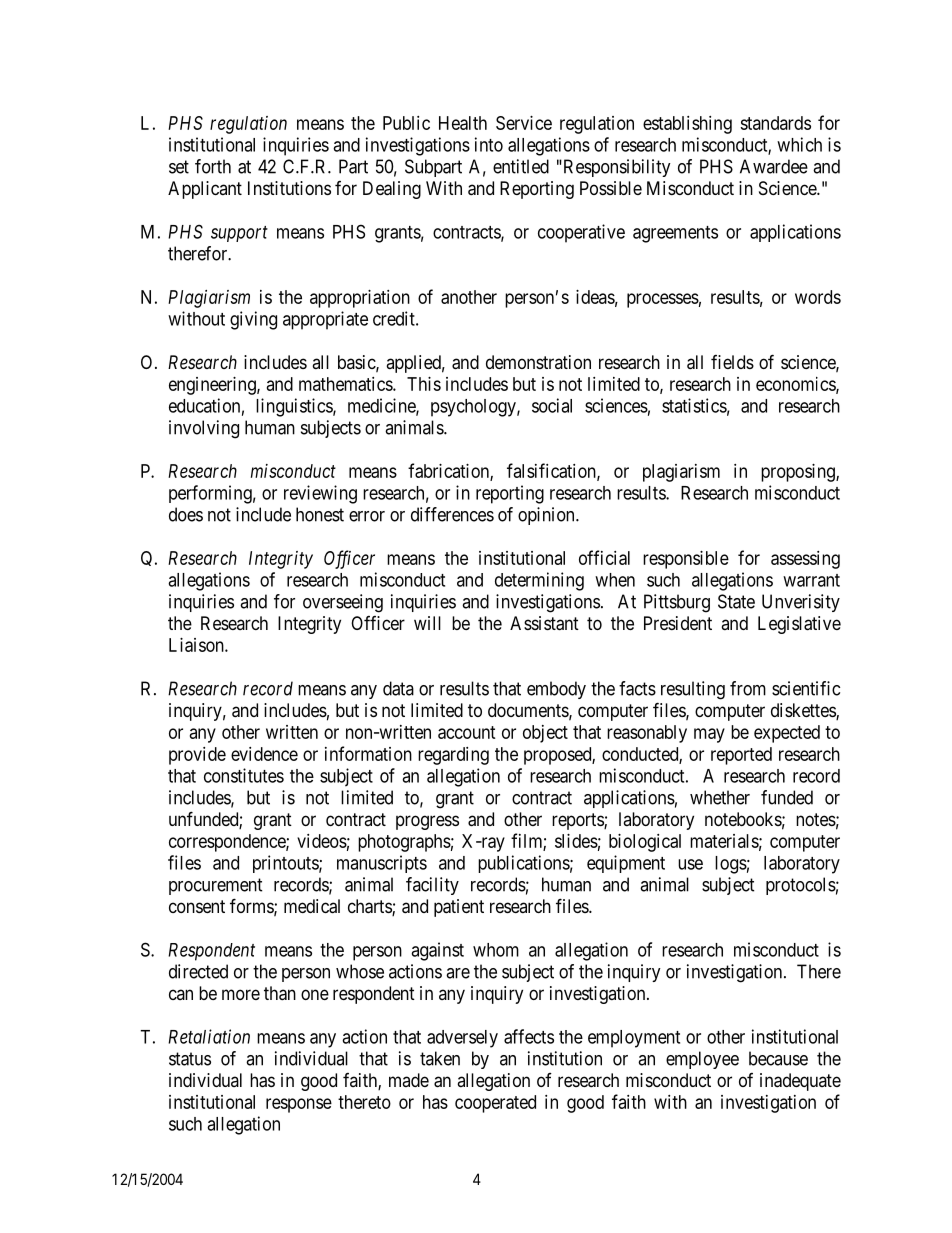 Image resolution: width=952 pixels, height=1233 pixels. What do you see at coordinates (299, 1105) in the screenshot?
I see `response` at bounding box center [299, 1105].
